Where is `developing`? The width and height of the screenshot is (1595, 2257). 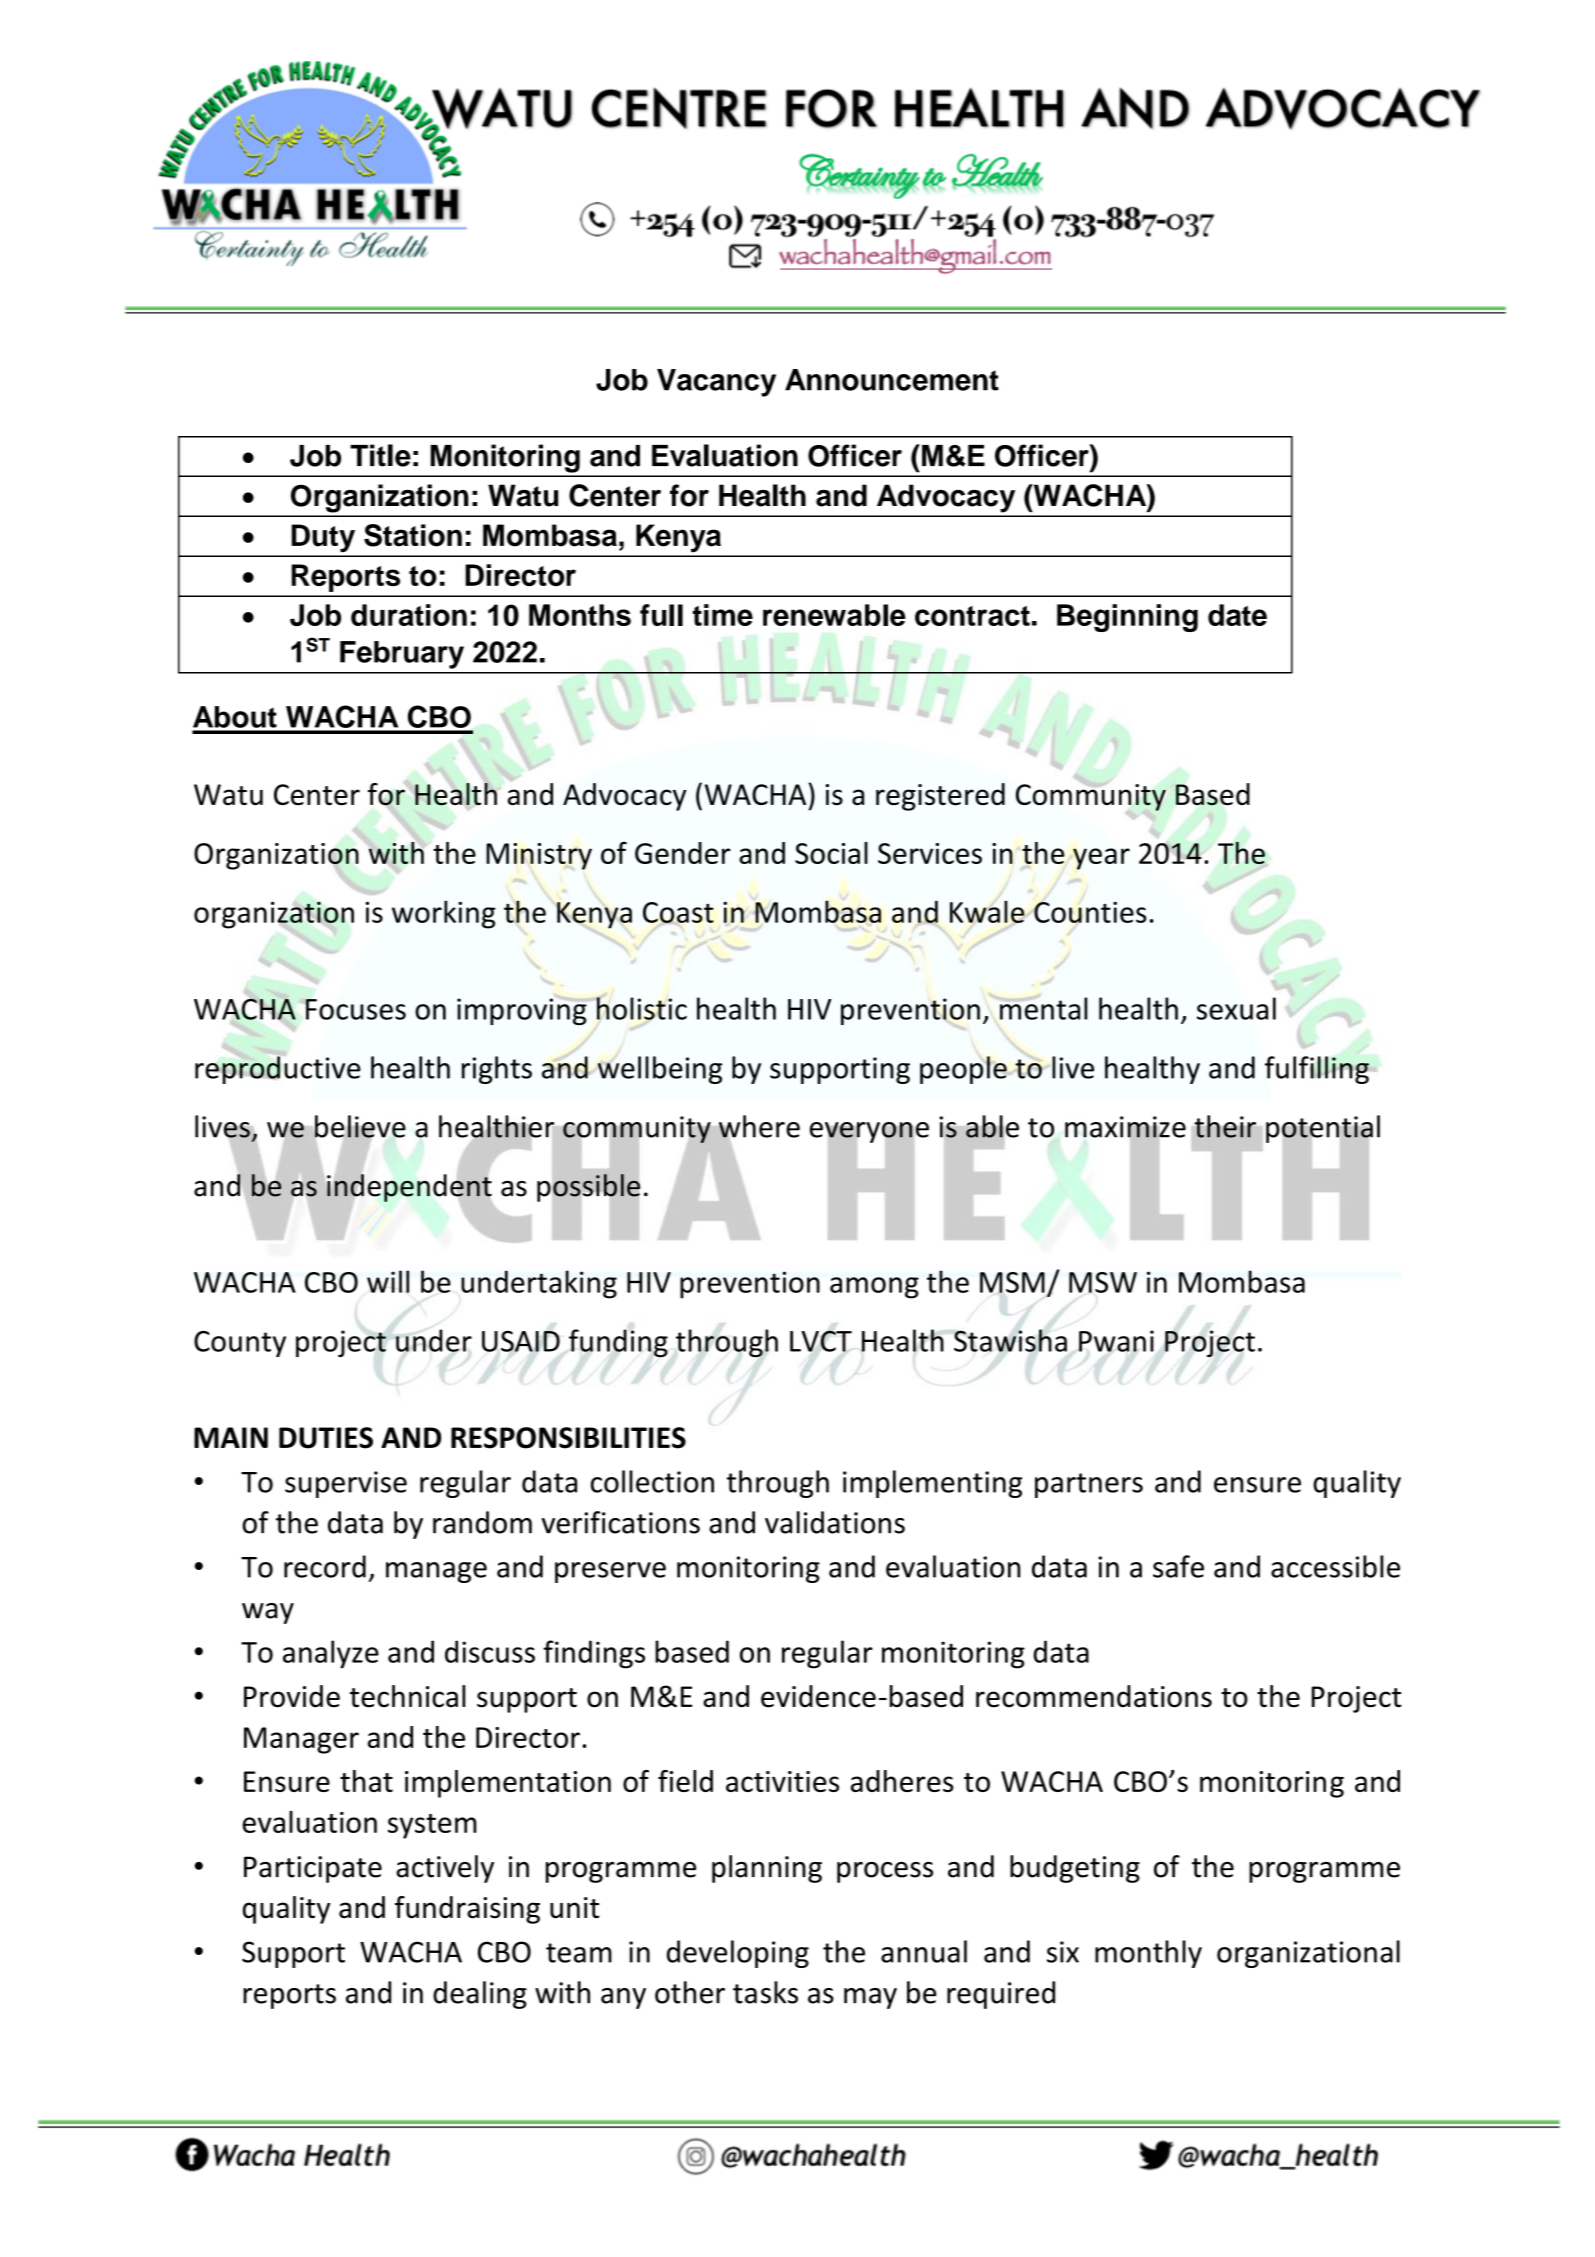
developing is located at coordinates (738, 1954).
